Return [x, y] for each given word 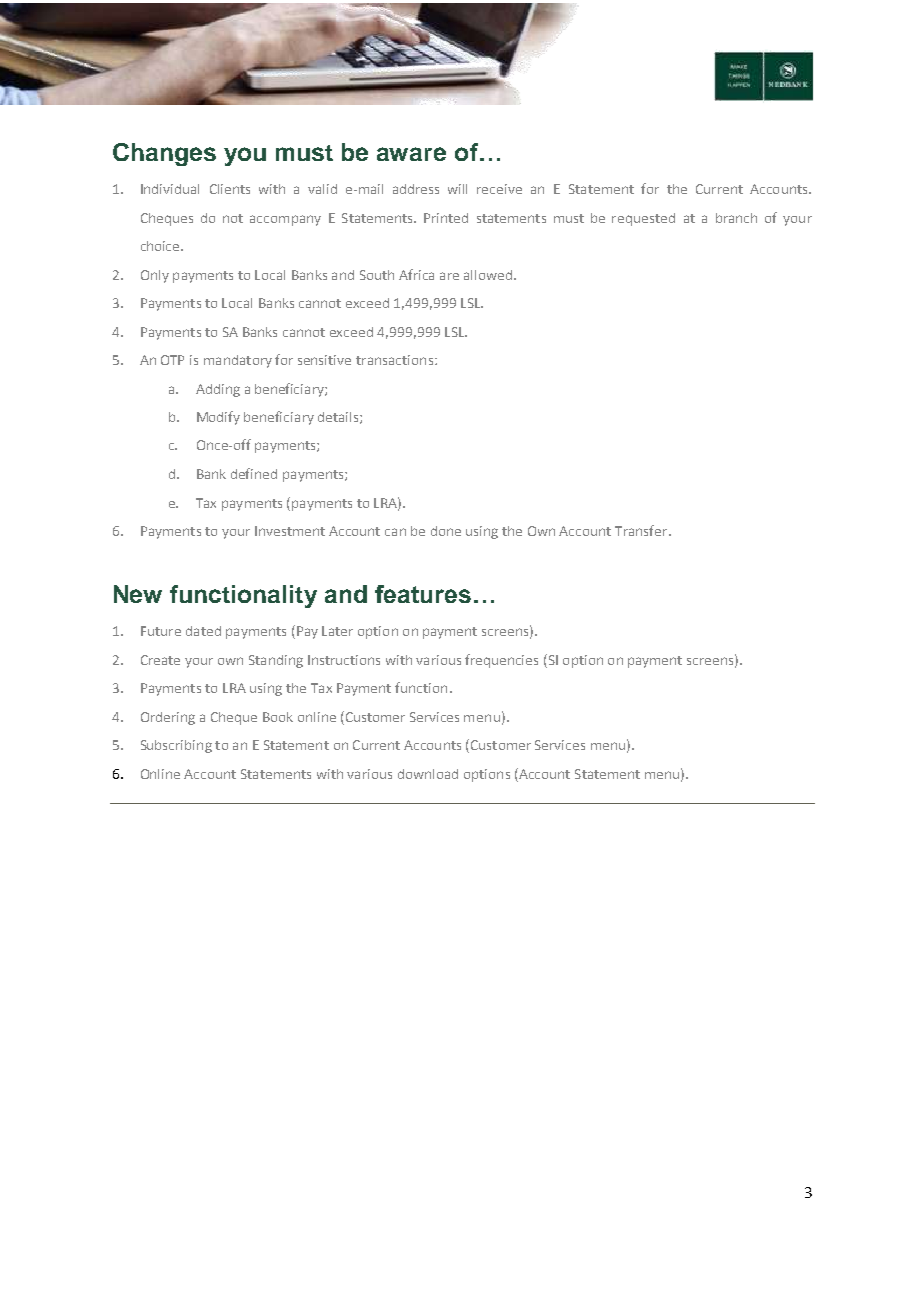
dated [203, 631]
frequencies [501, 661]
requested [643, 219]
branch [736, 218]
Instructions [344, 660]
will [457, 189]
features [423, 594]
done [446, 531]
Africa [416, 274]
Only [155, 276]
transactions [396, 360]
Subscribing [176, 746]
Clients [230, 189]
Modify [218, 418]
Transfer [642, 530]
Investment [290, 531]
